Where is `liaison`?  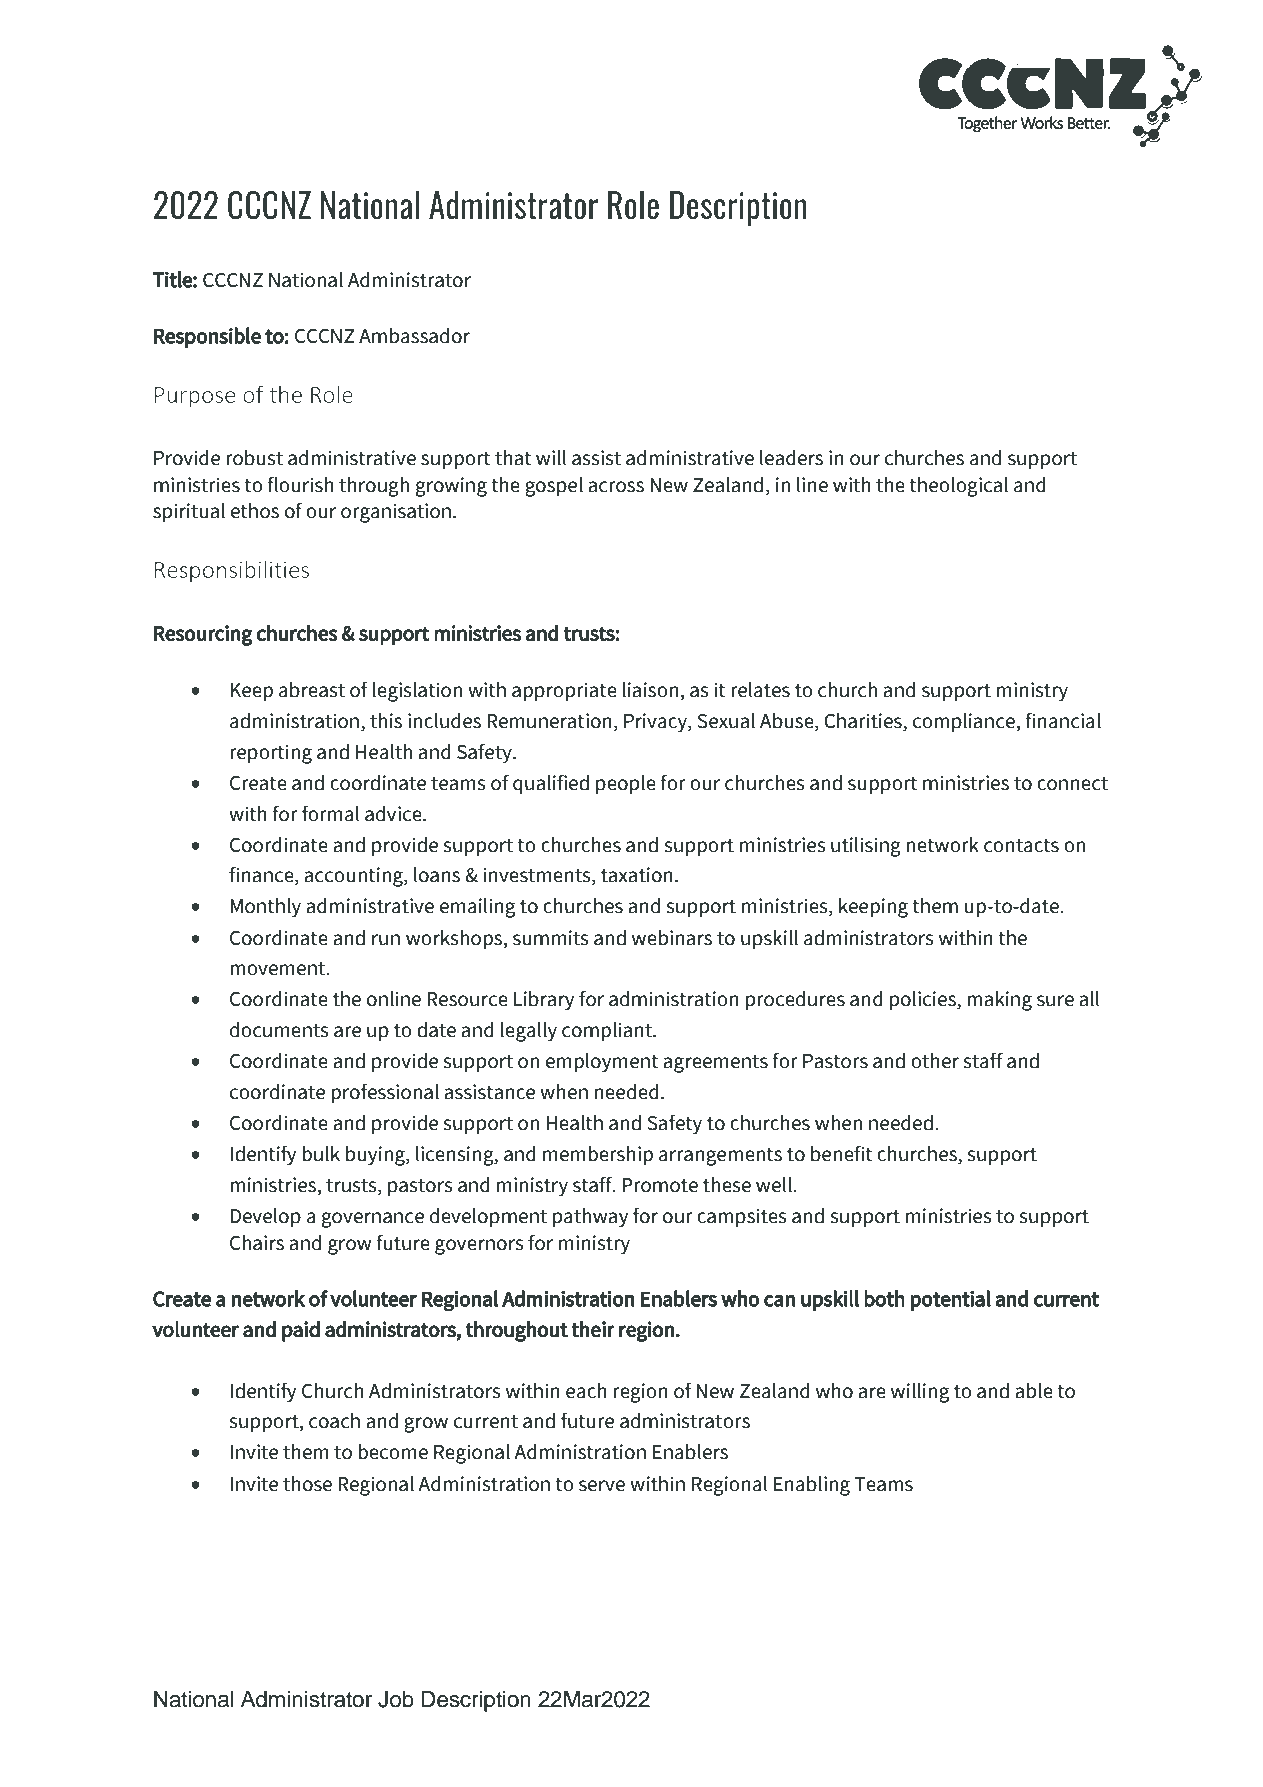
liaison is located at coordinates (652, 691).
